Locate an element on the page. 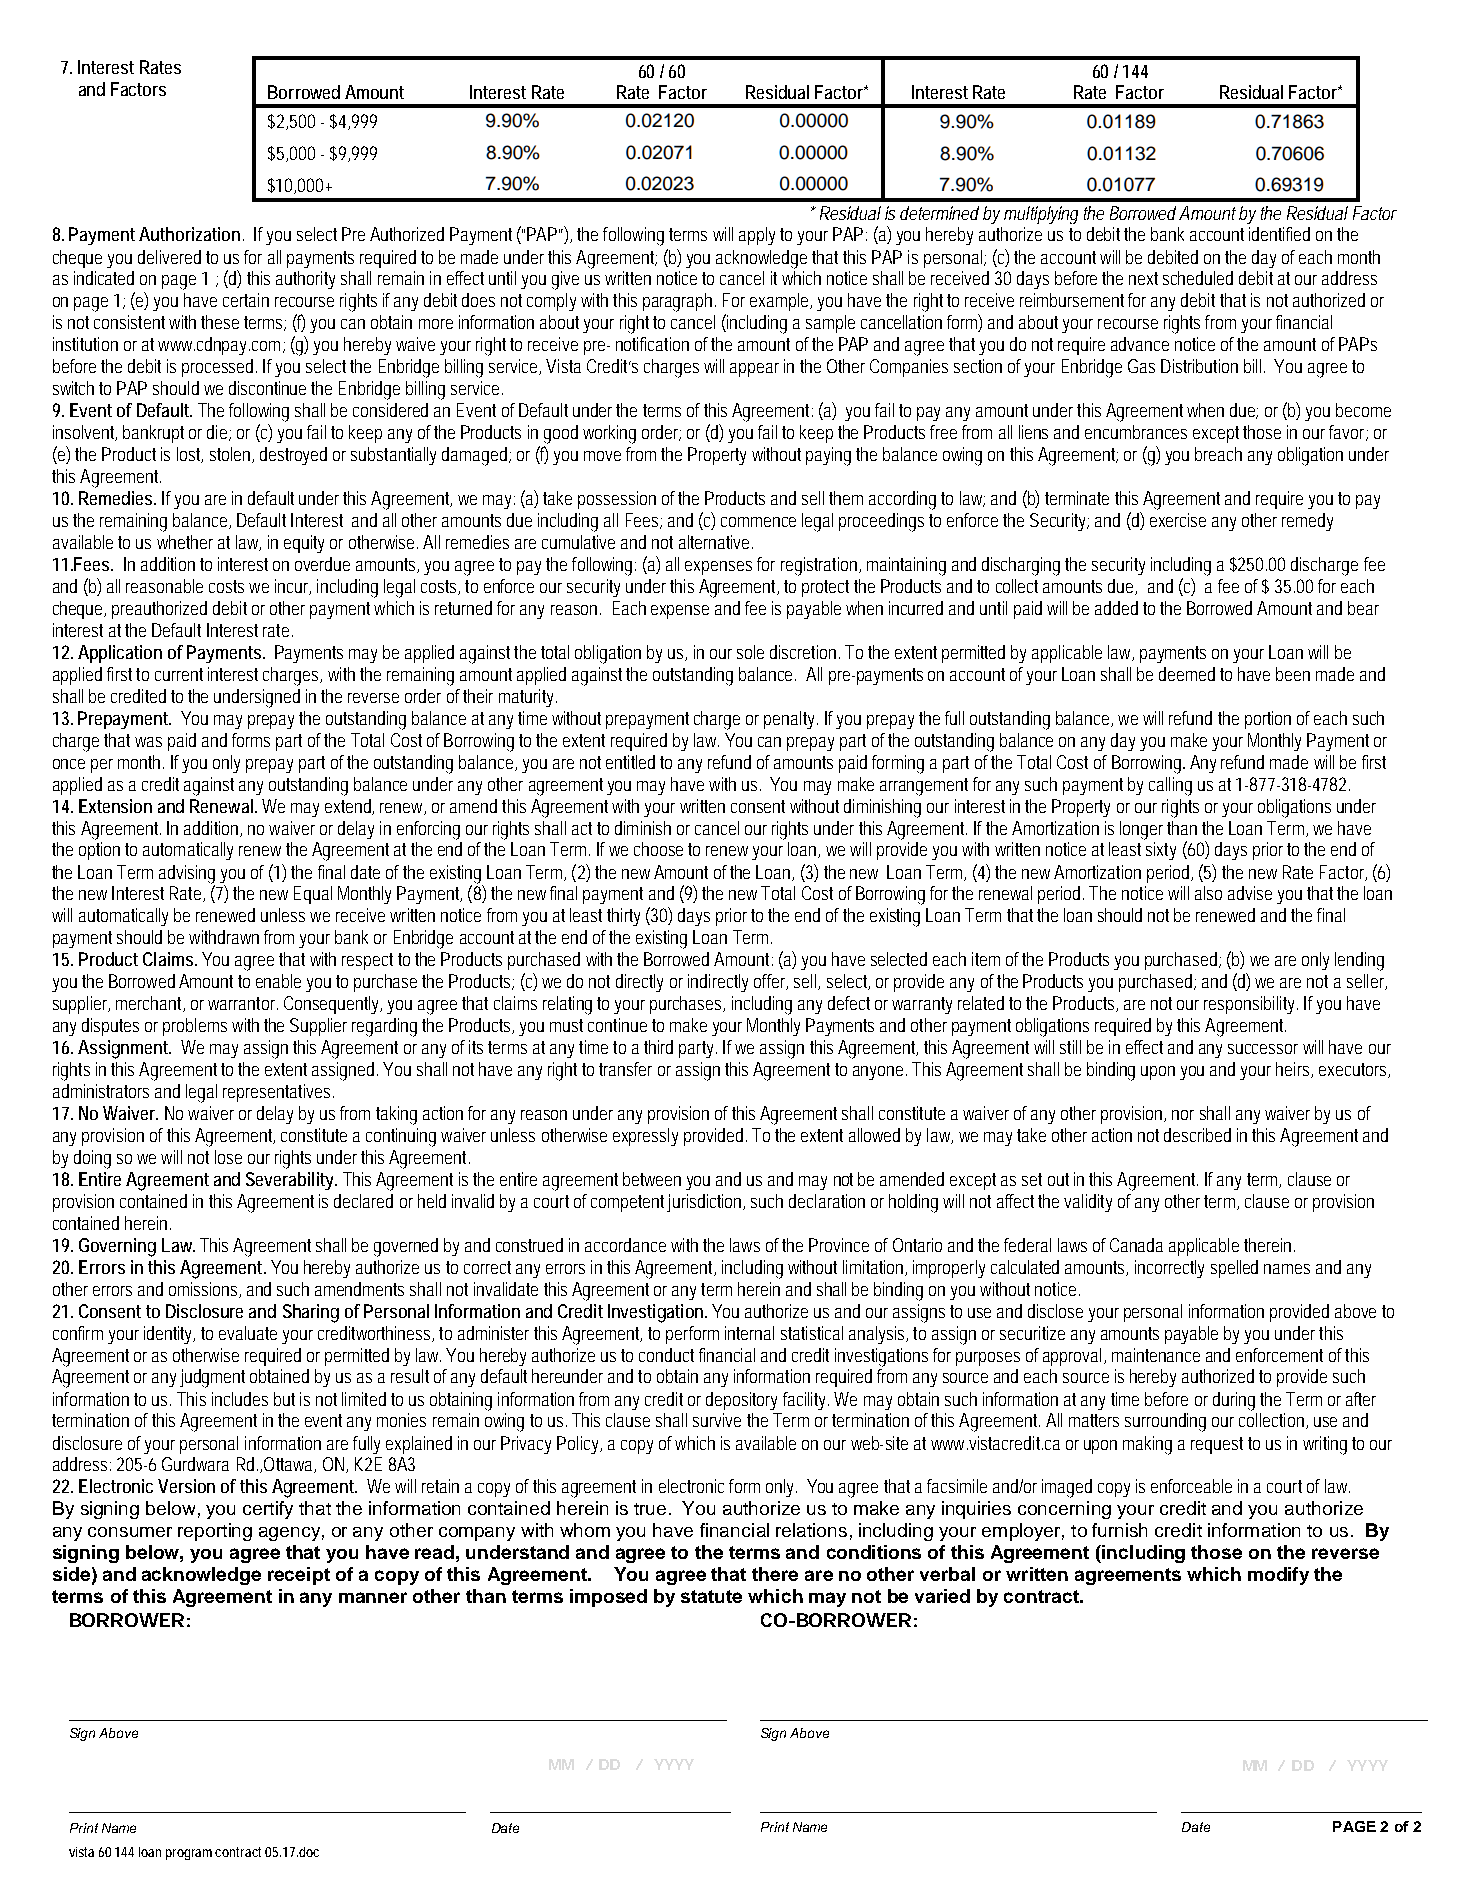  statute is located at coordinates (711, 1596).
